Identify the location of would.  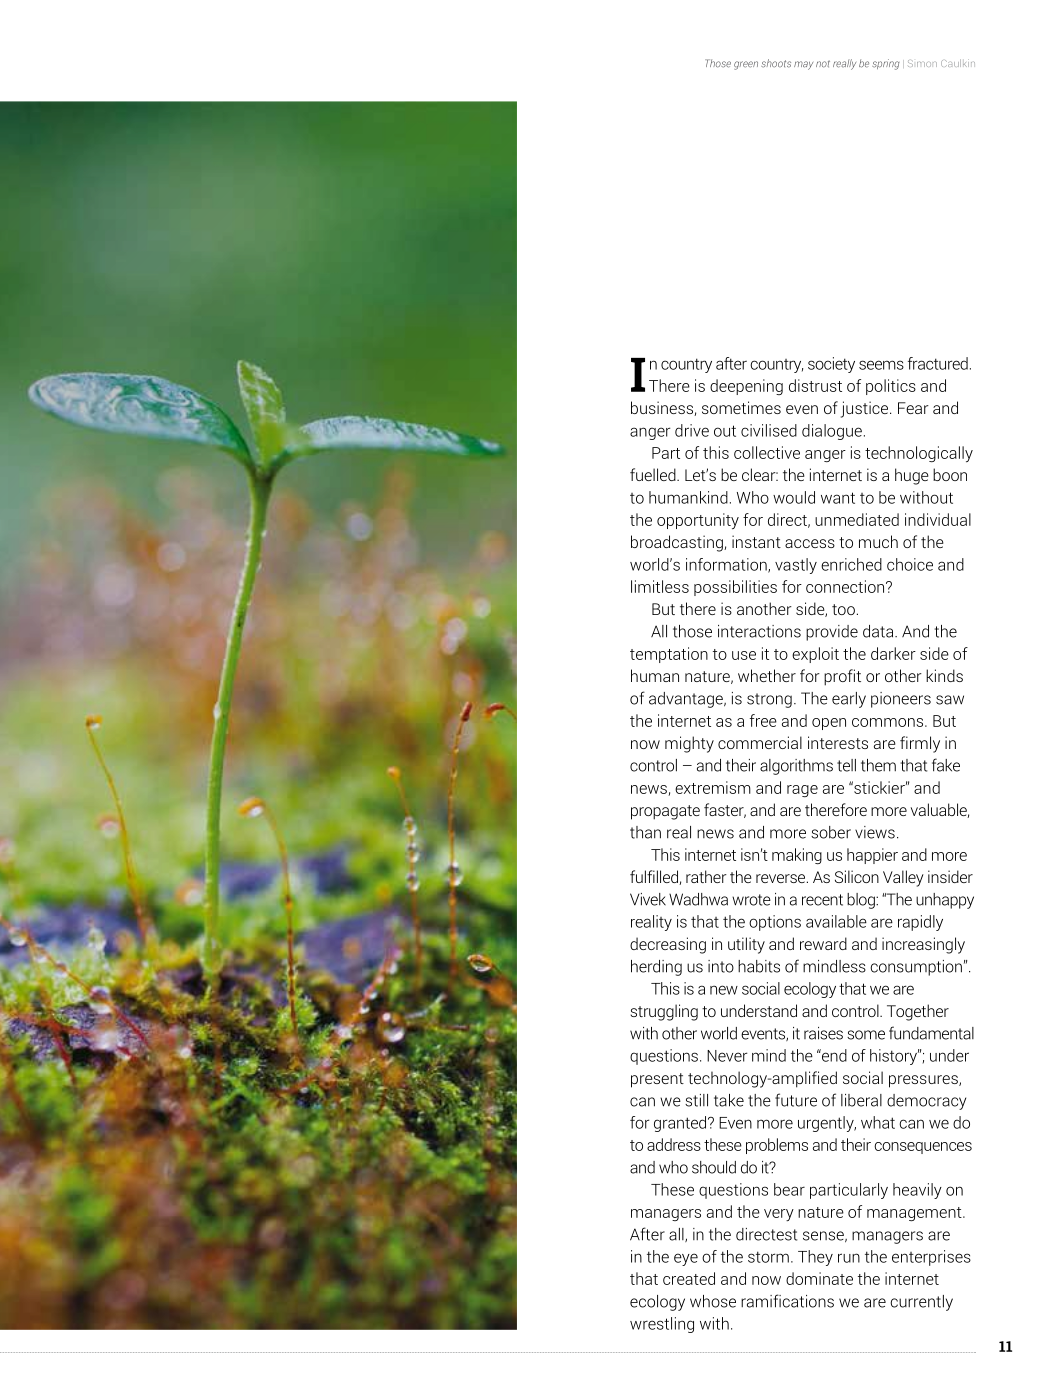
(794, 497).
